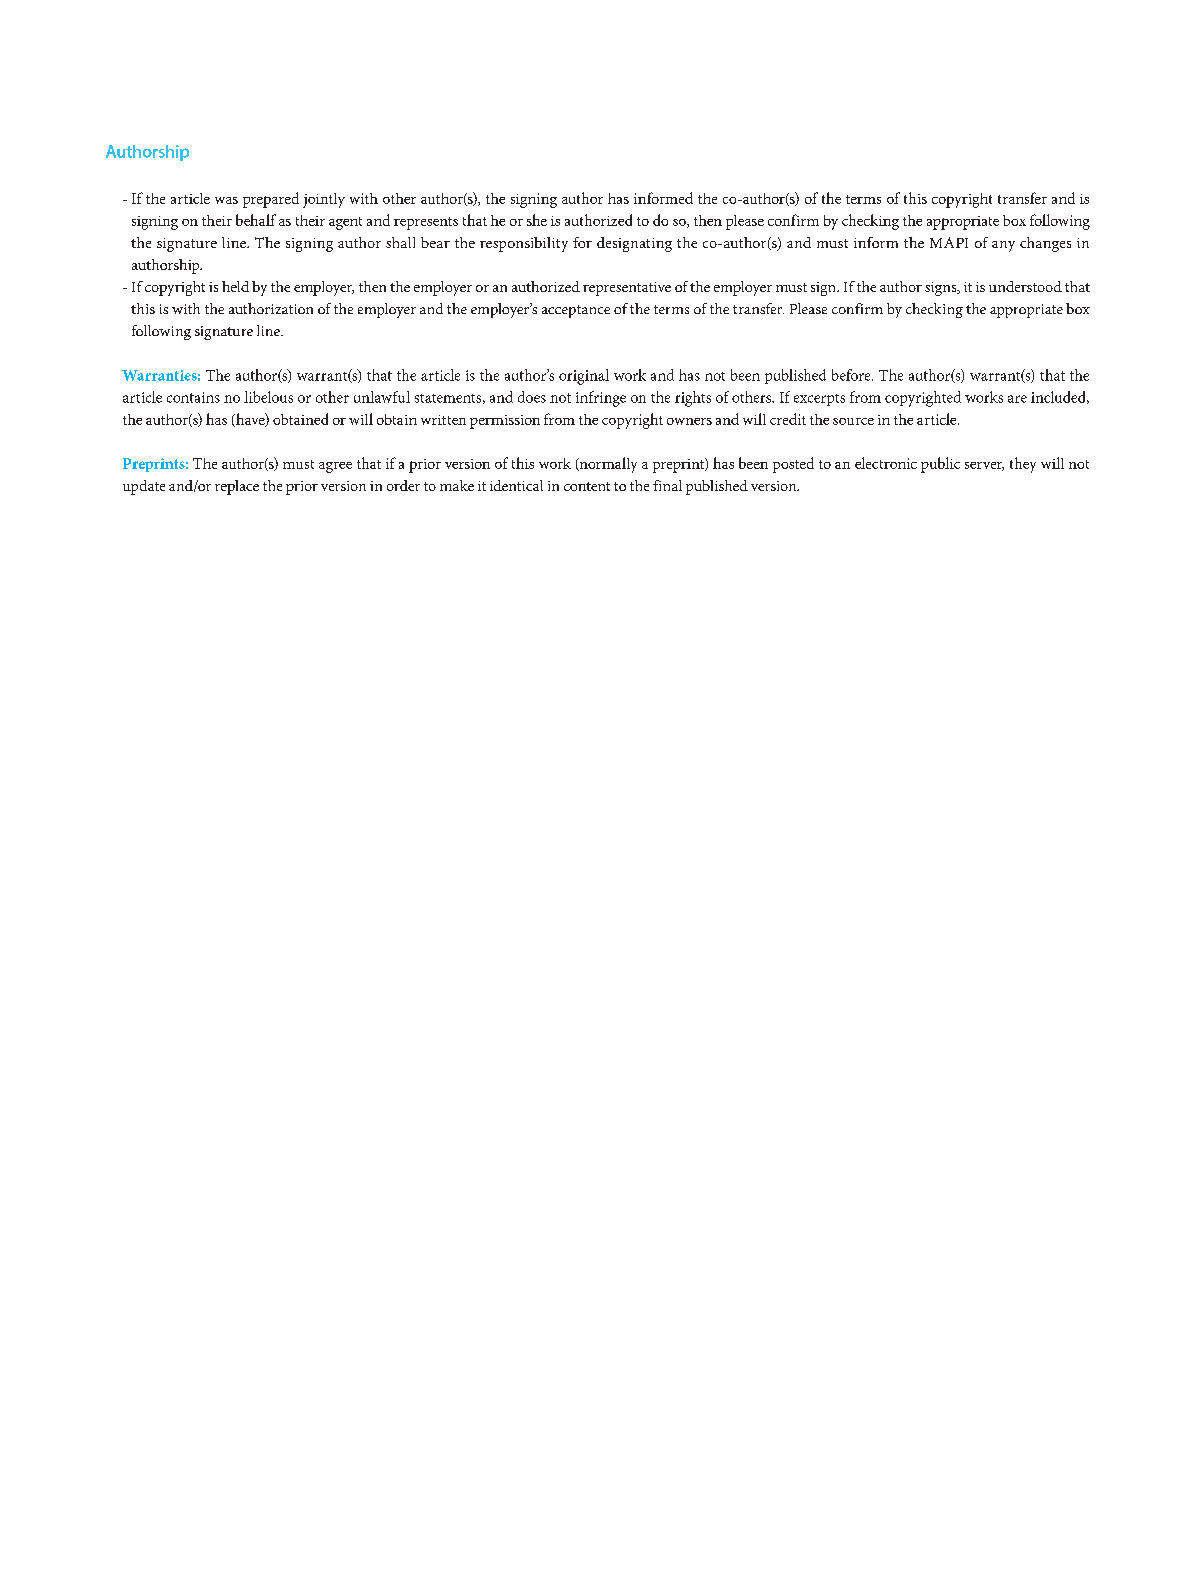  I want to click on was, so click(226, 200).
